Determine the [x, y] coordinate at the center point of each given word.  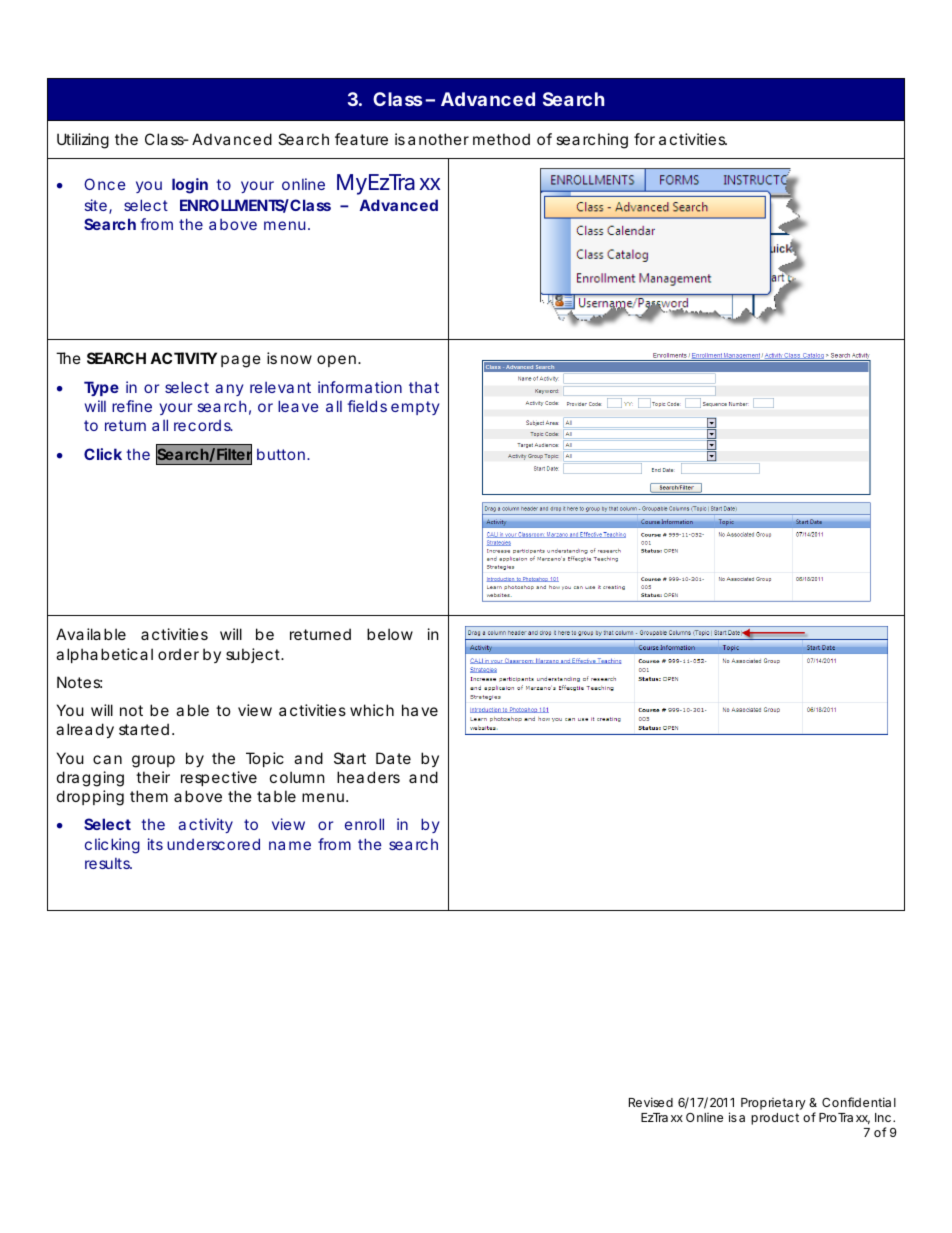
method [501, 139]
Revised [651, 1102]
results [108, 863]
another [438, 139]
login [190, 186]
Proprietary [773, 1104]
